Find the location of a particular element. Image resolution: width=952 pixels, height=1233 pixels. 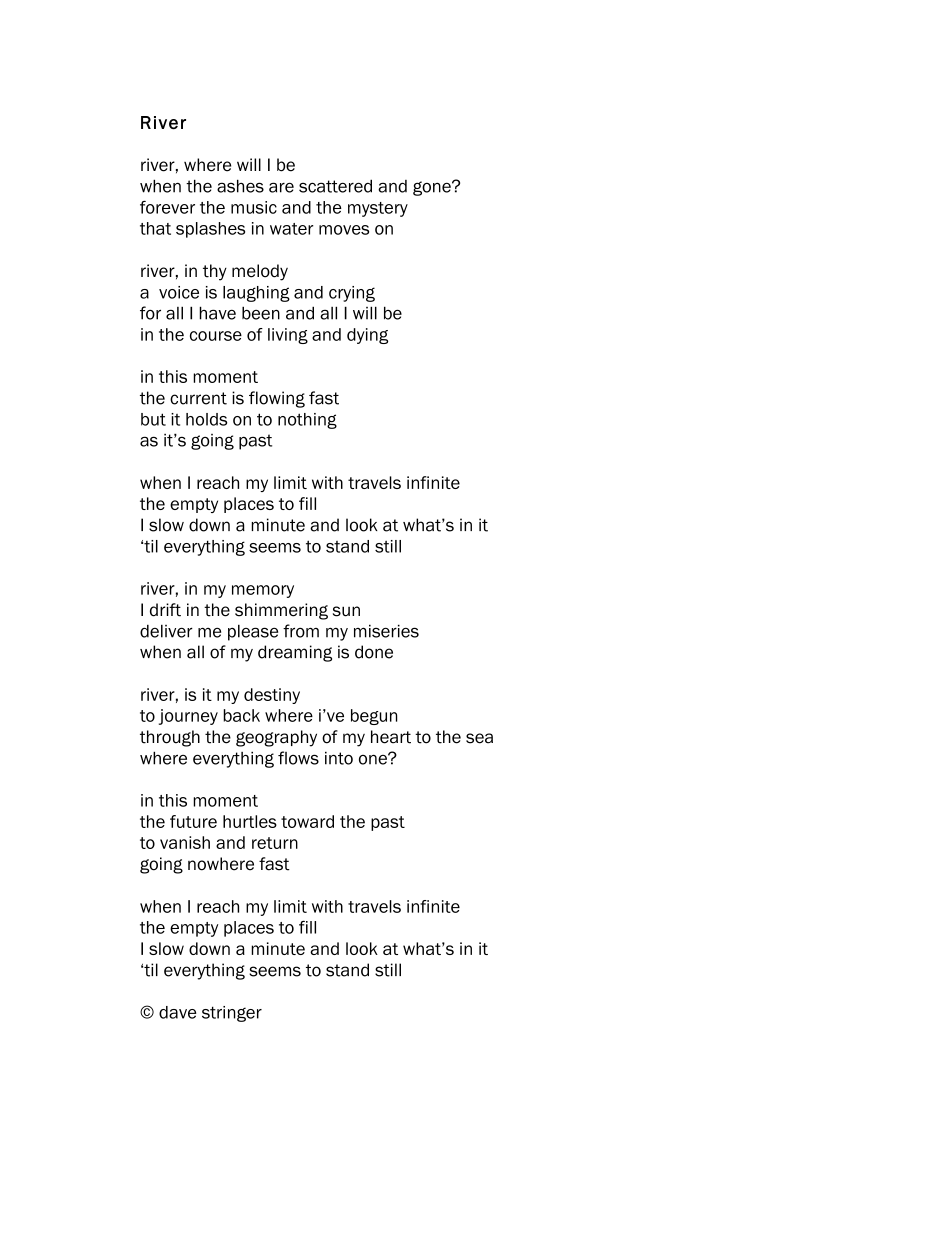

nothing is located at coordinates (307, 421).
